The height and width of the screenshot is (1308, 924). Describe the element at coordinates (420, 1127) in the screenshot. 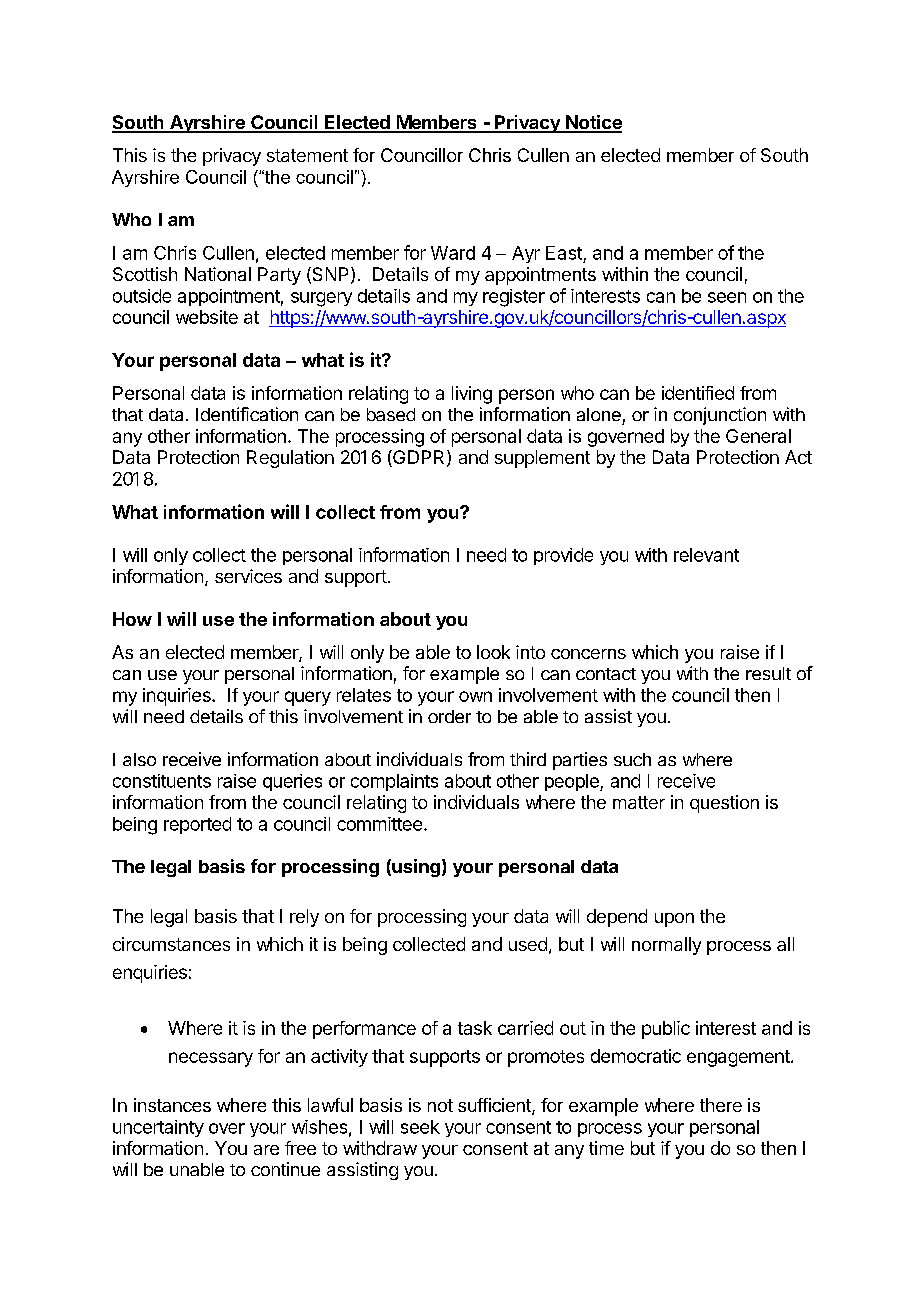

I see `seek` at that location.
